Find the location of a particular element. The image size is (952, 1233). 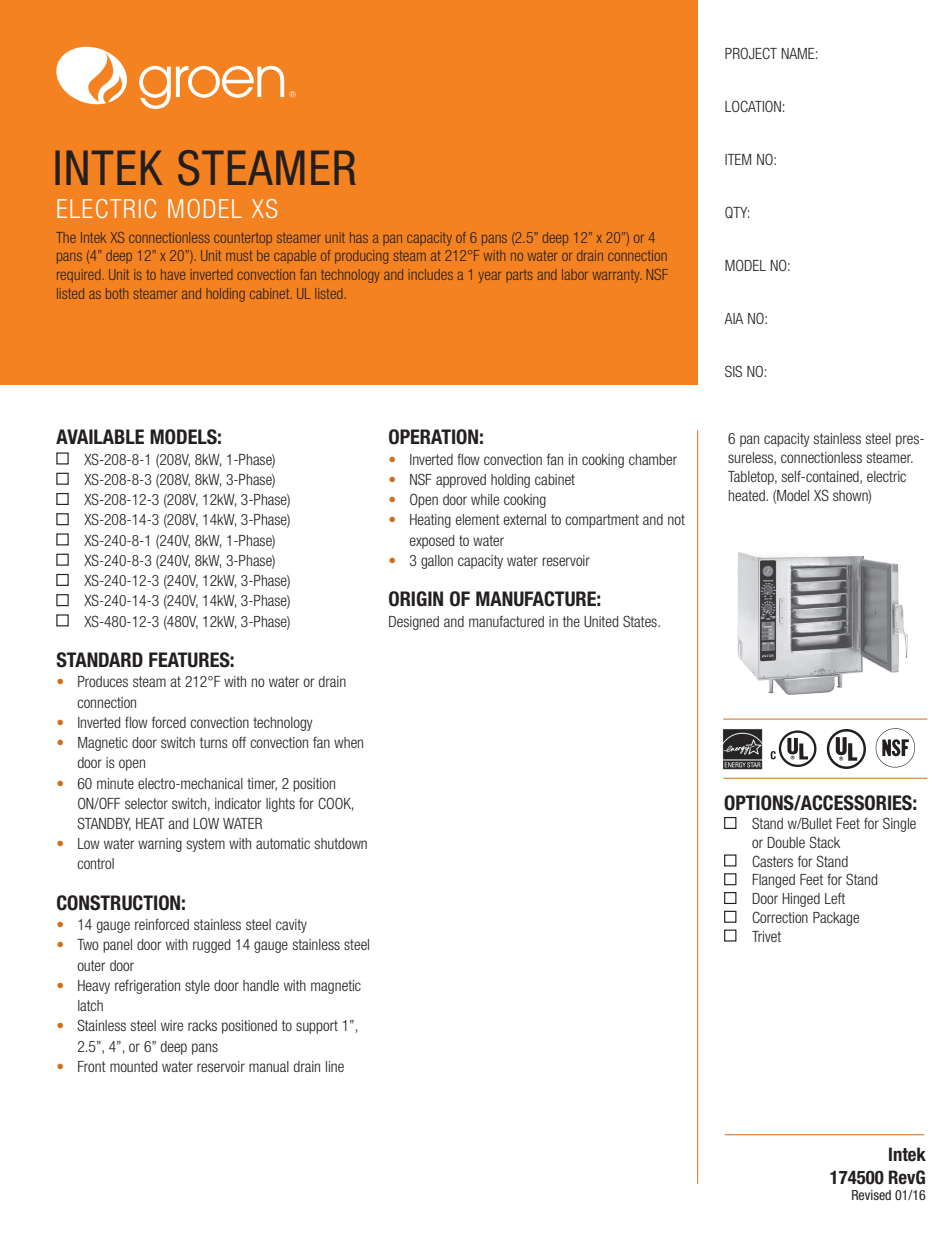

countertop is located at coordinates (243, 239).
